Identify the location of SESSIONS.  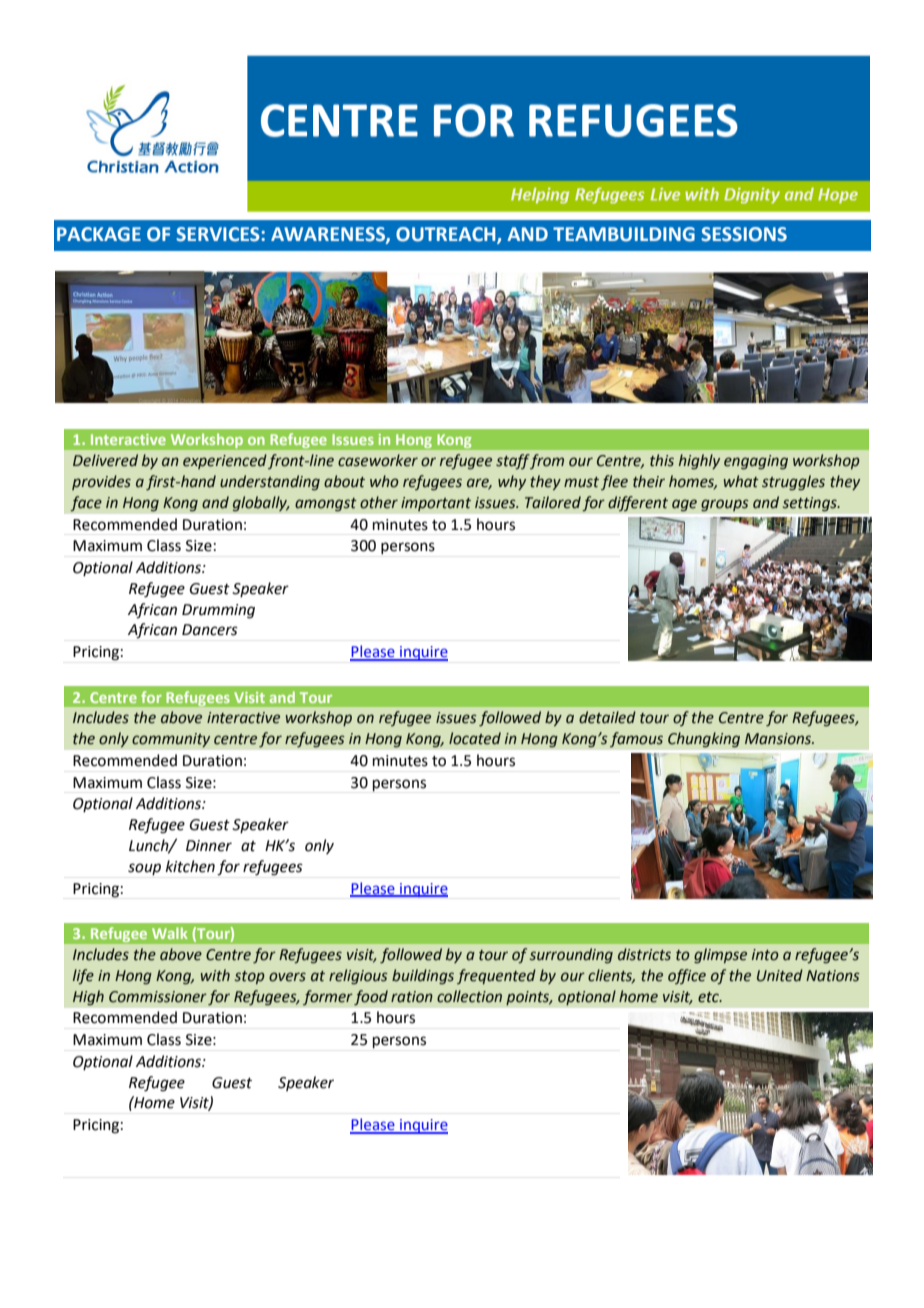
(744, 234).
